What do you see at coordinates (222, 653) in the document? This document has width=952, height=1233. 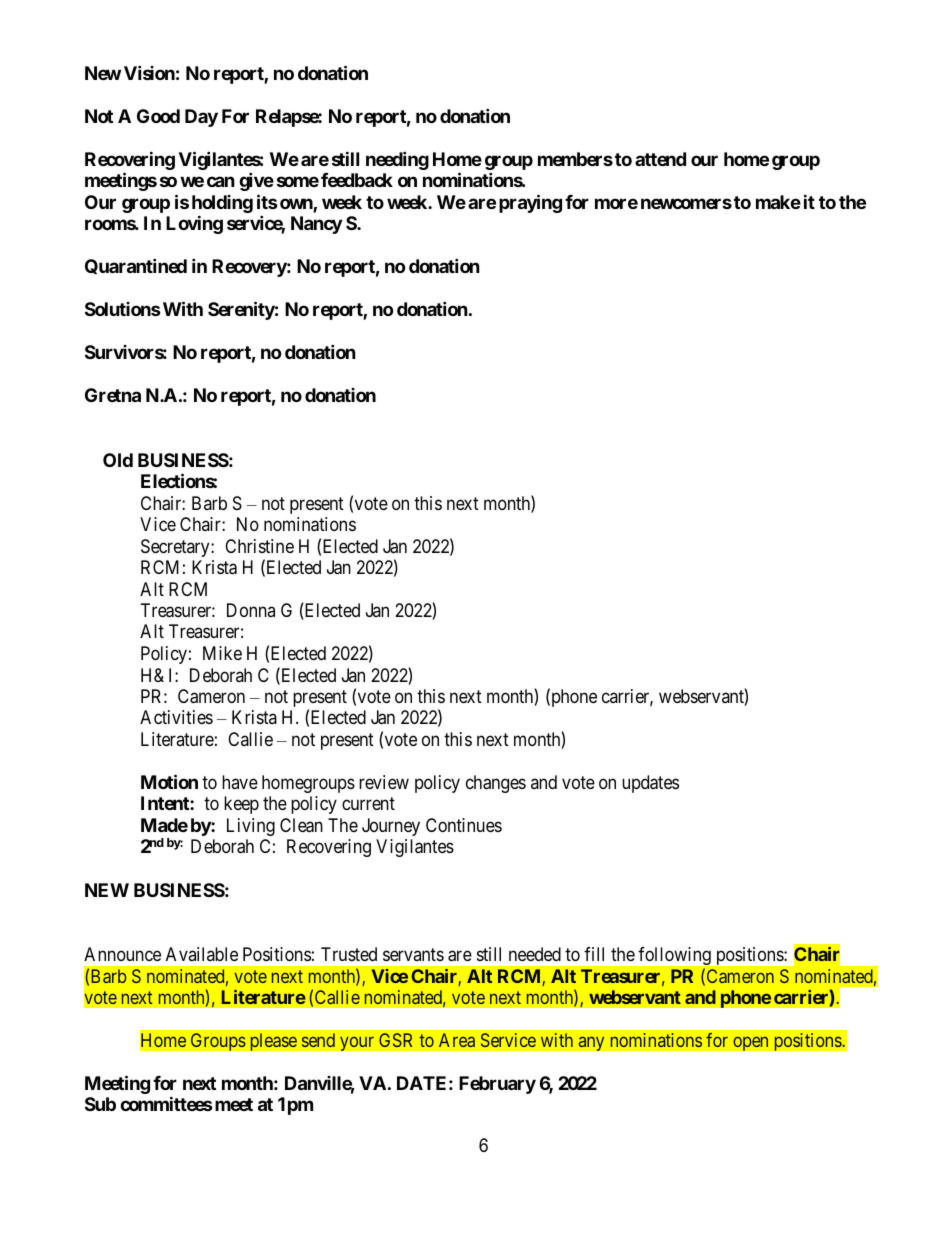 I see `Mike` at bounding box center [222, 653].
